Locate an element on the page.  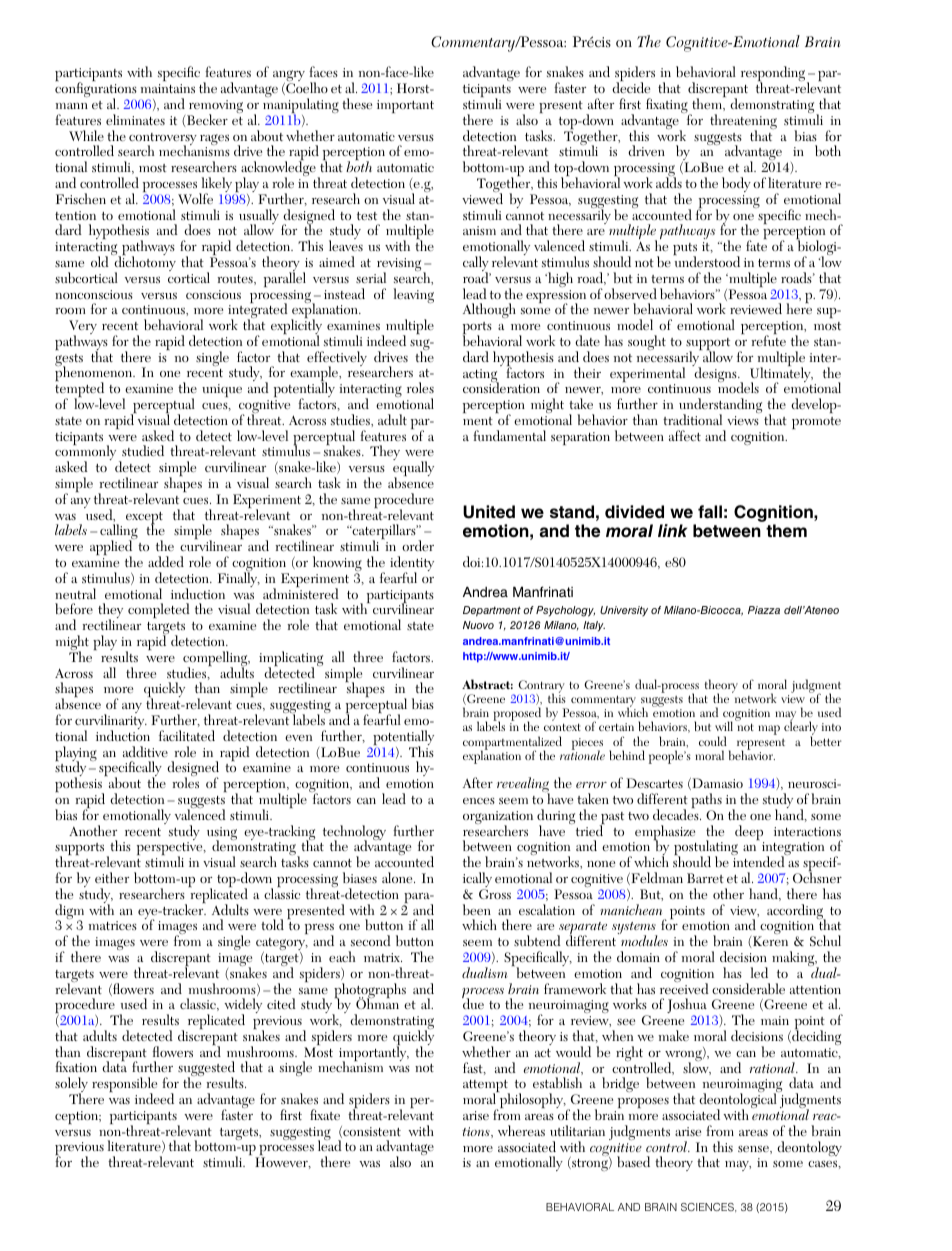
Piazza is located at coordinates (764, 610).
